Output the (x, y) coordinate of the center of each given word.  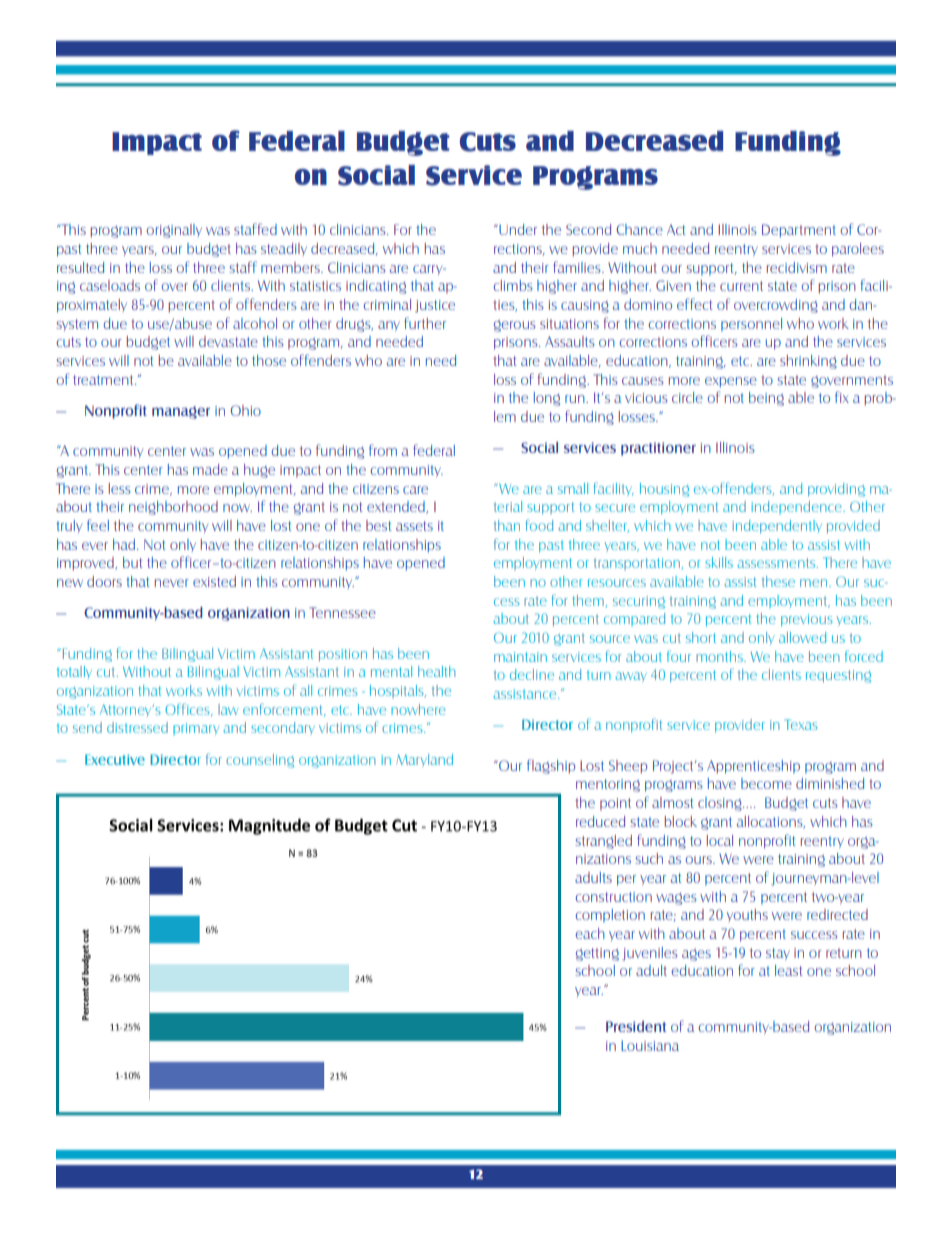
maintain (520, 657)
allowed (802, 637)
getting (597, 954)
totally (74, 672)
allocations (771, 822)
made (210, 469)
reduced (600, 821)
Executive (115, 759)
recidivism (797, 267)
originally (174, 231)
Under (517, 229)
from (383, 450)
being (766, 399)
